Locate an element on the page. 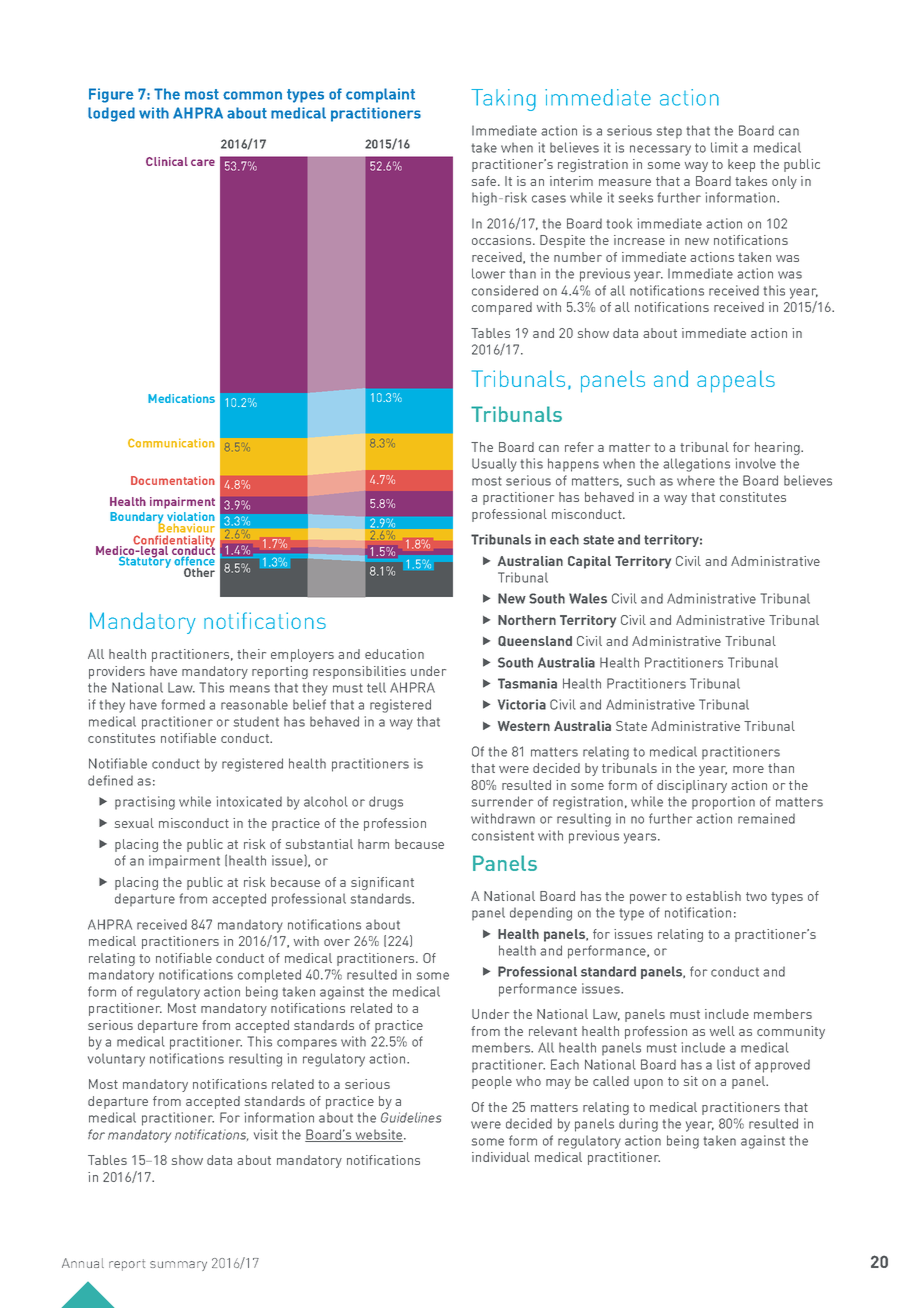 This image has height=1308, width=924. limit is located at coordinates (724, 147).
